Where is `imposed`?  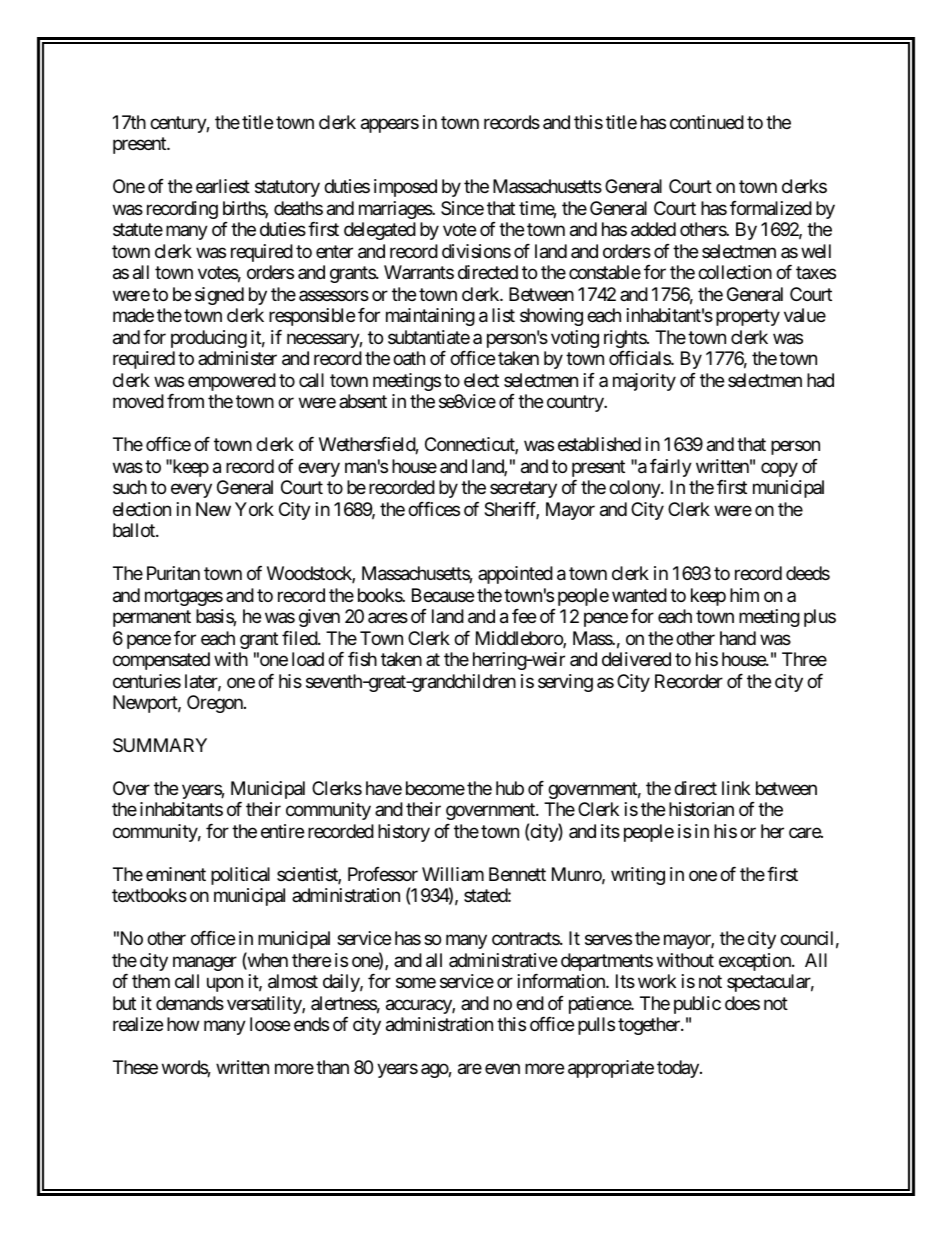
imposed is located at coordinates (405, 188).
